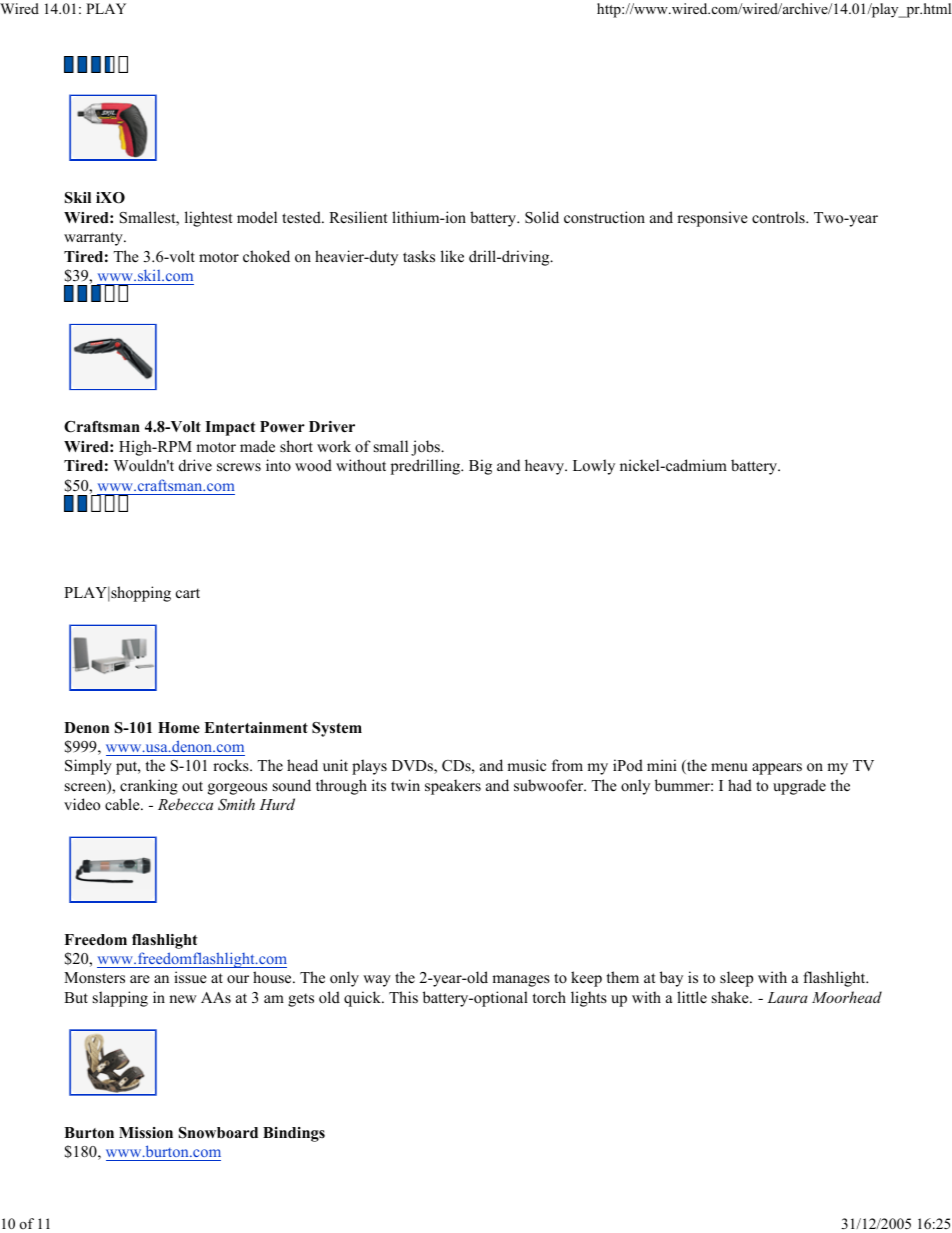 This page has height=1233, width=952. I want to click on cart, so click(188, 593).
